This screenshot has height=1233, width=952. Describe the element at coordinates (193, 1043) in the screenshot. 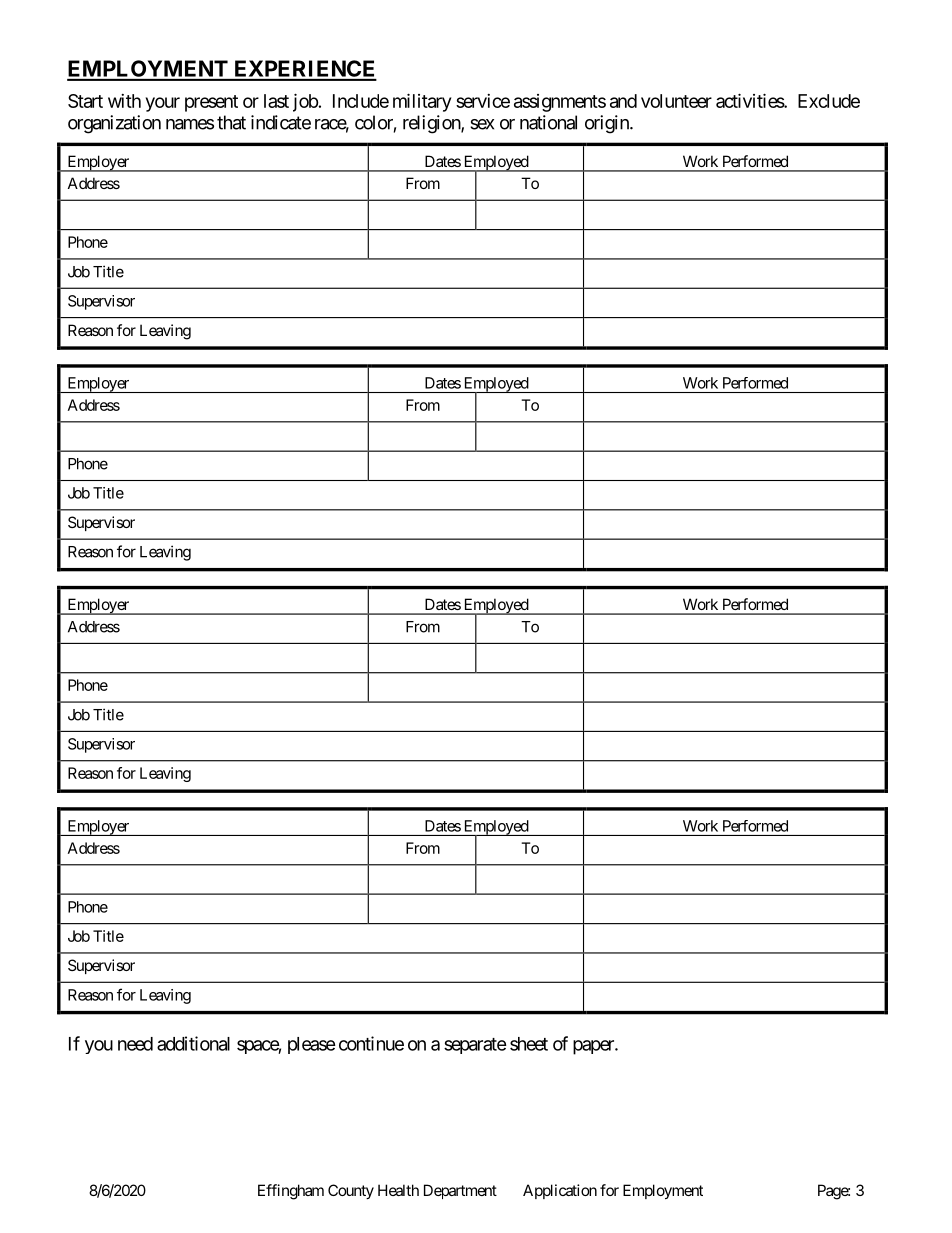

I see `additional` at that location.
